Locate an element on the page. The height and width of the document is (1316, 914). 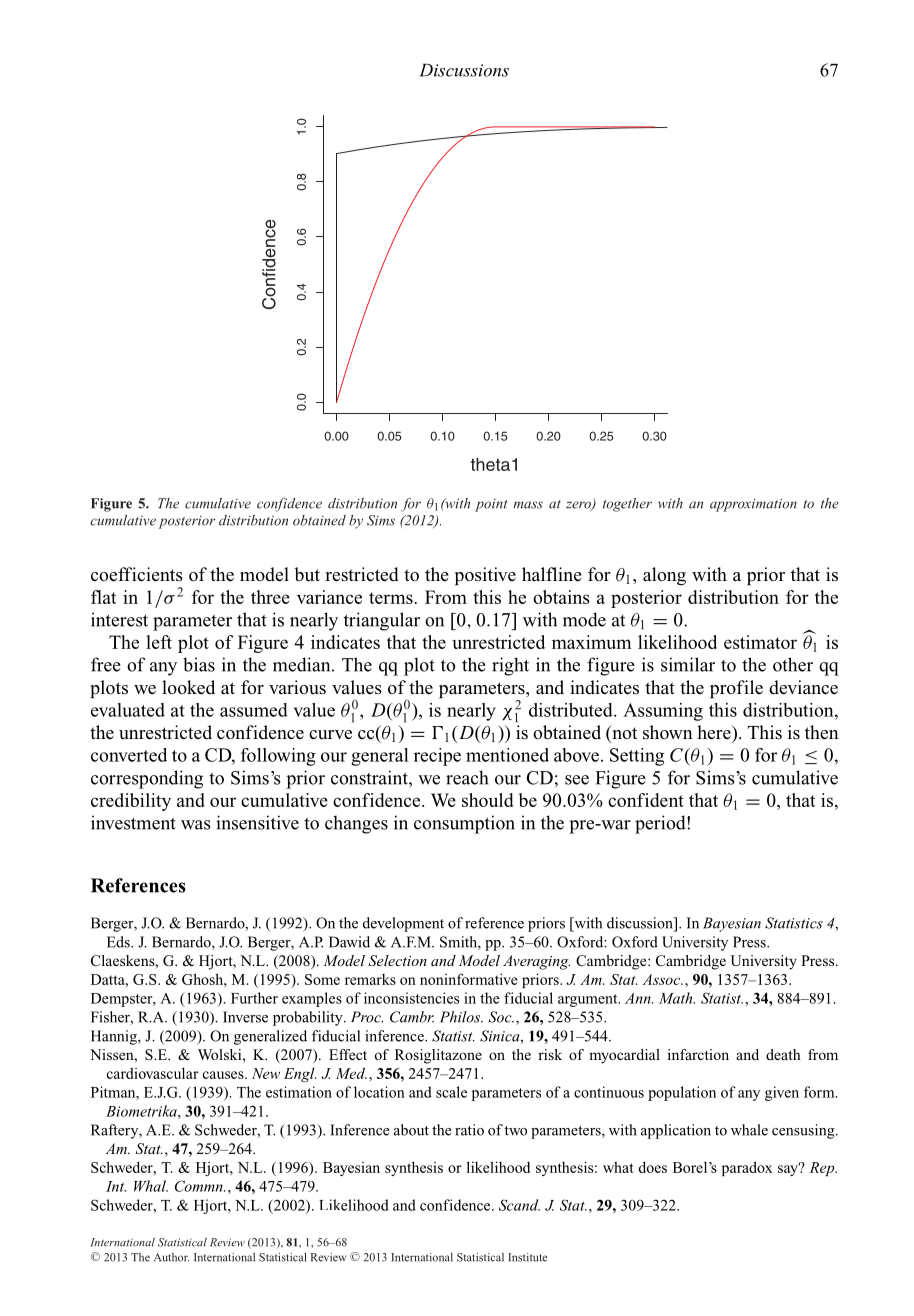
Author is located at coordinates (171, 1257).
